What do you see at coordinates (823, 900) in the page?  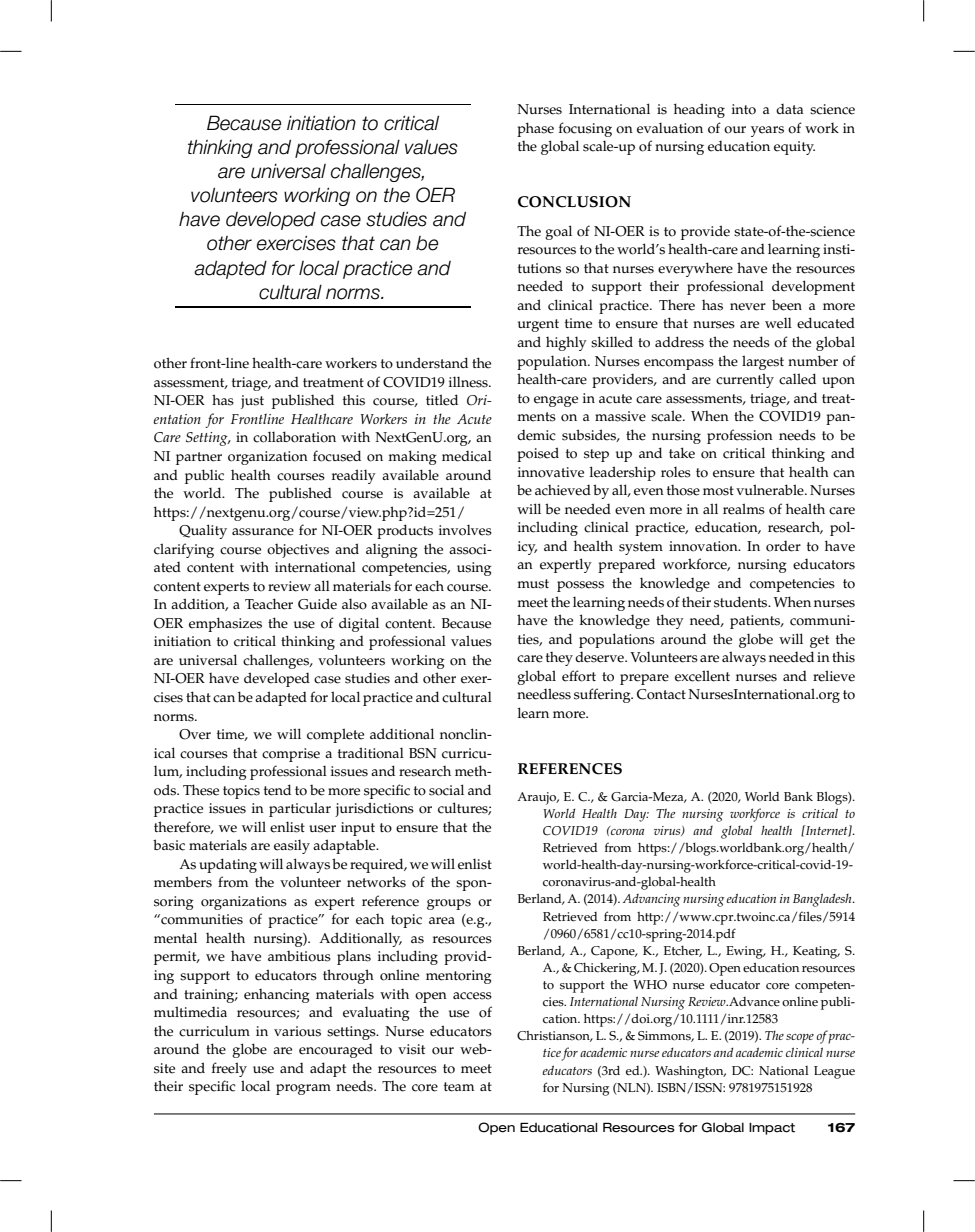 I see `Bangladesh` at bounding box center [823, 900].
